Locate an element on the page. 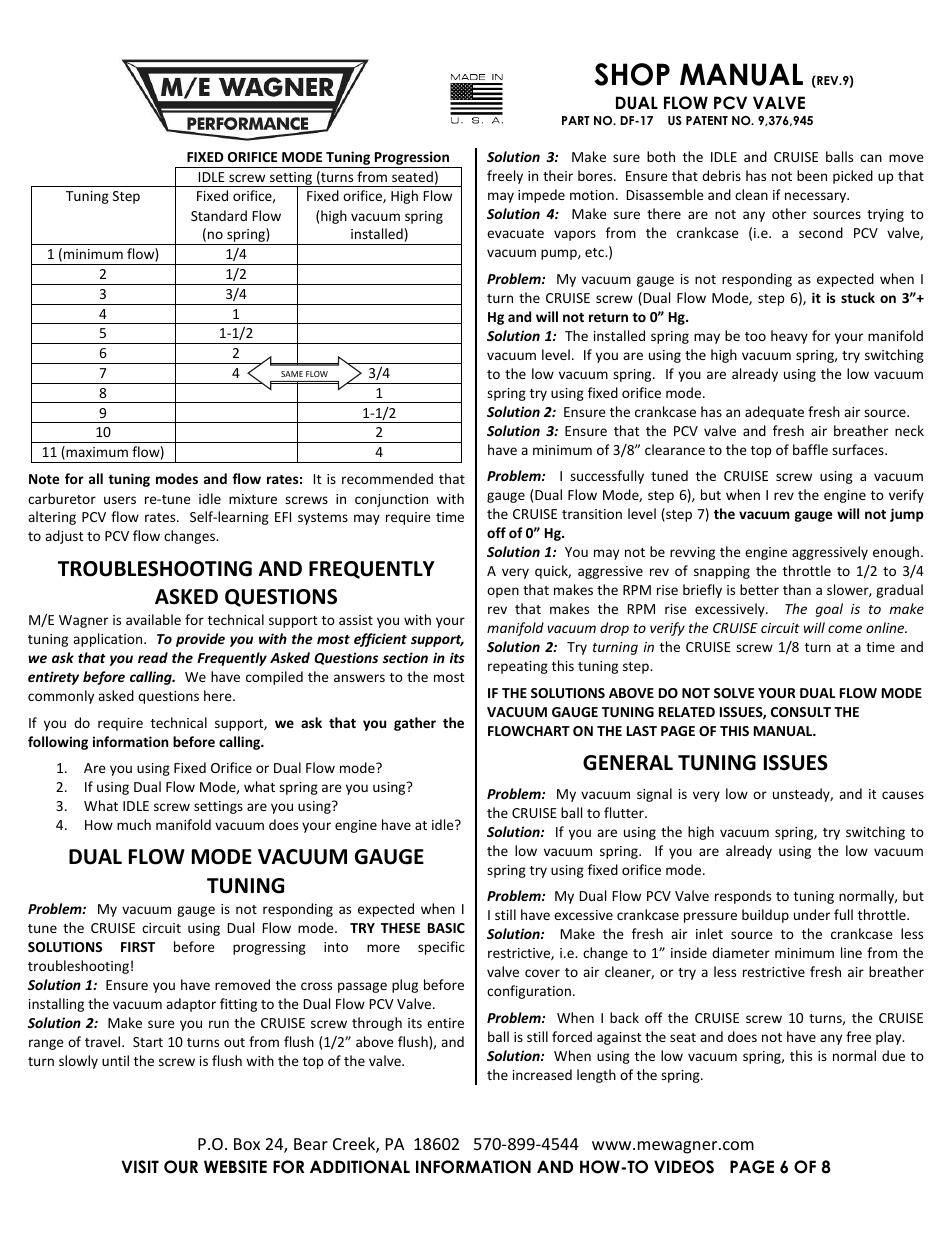  Standard is located at coordinates (219, 215).
